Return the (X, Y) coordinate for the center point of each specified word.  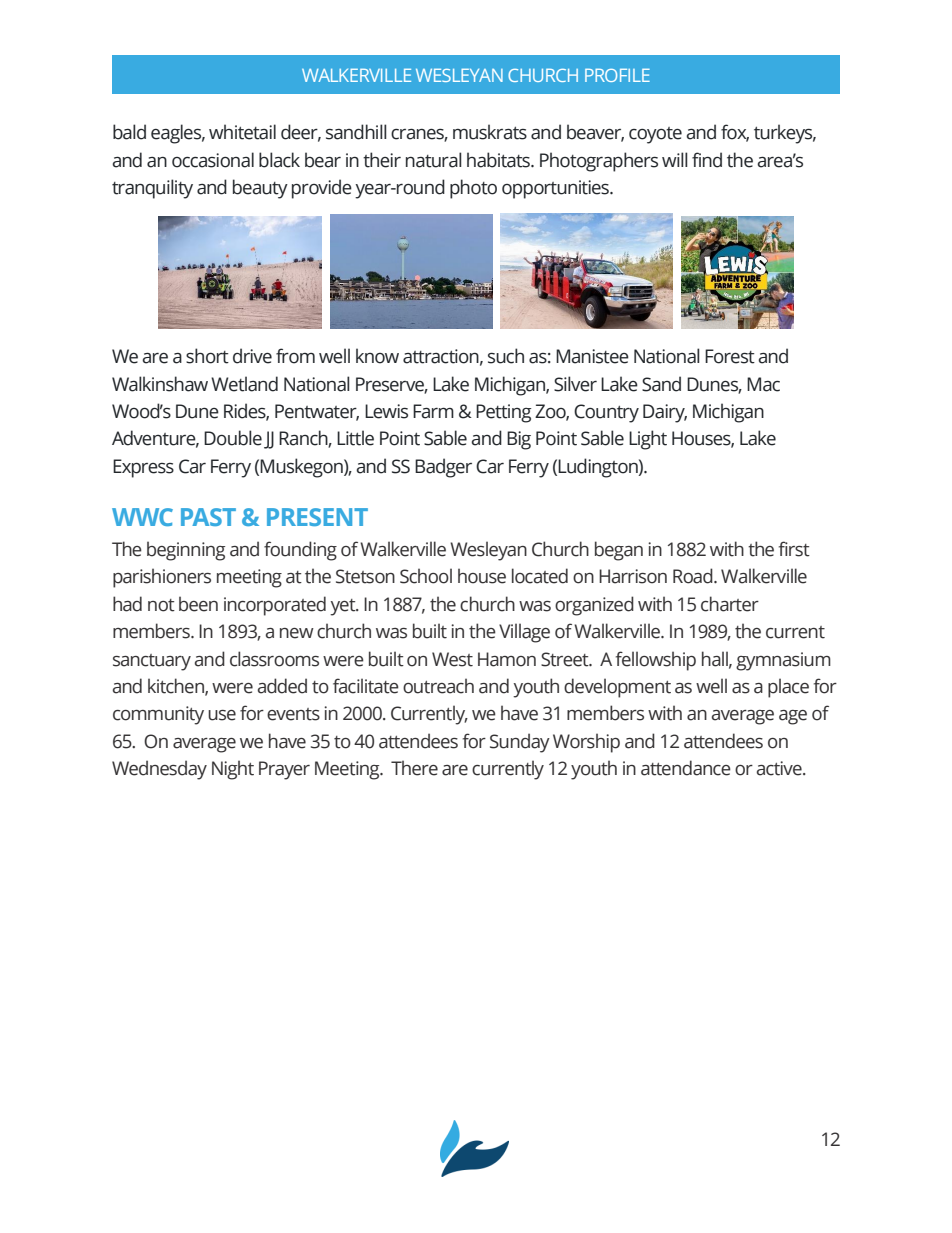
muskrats (490, 132)
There (414, 768)
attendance (686, 768)
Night (233, 770)
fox (735, 133)
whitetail (242, 132)
